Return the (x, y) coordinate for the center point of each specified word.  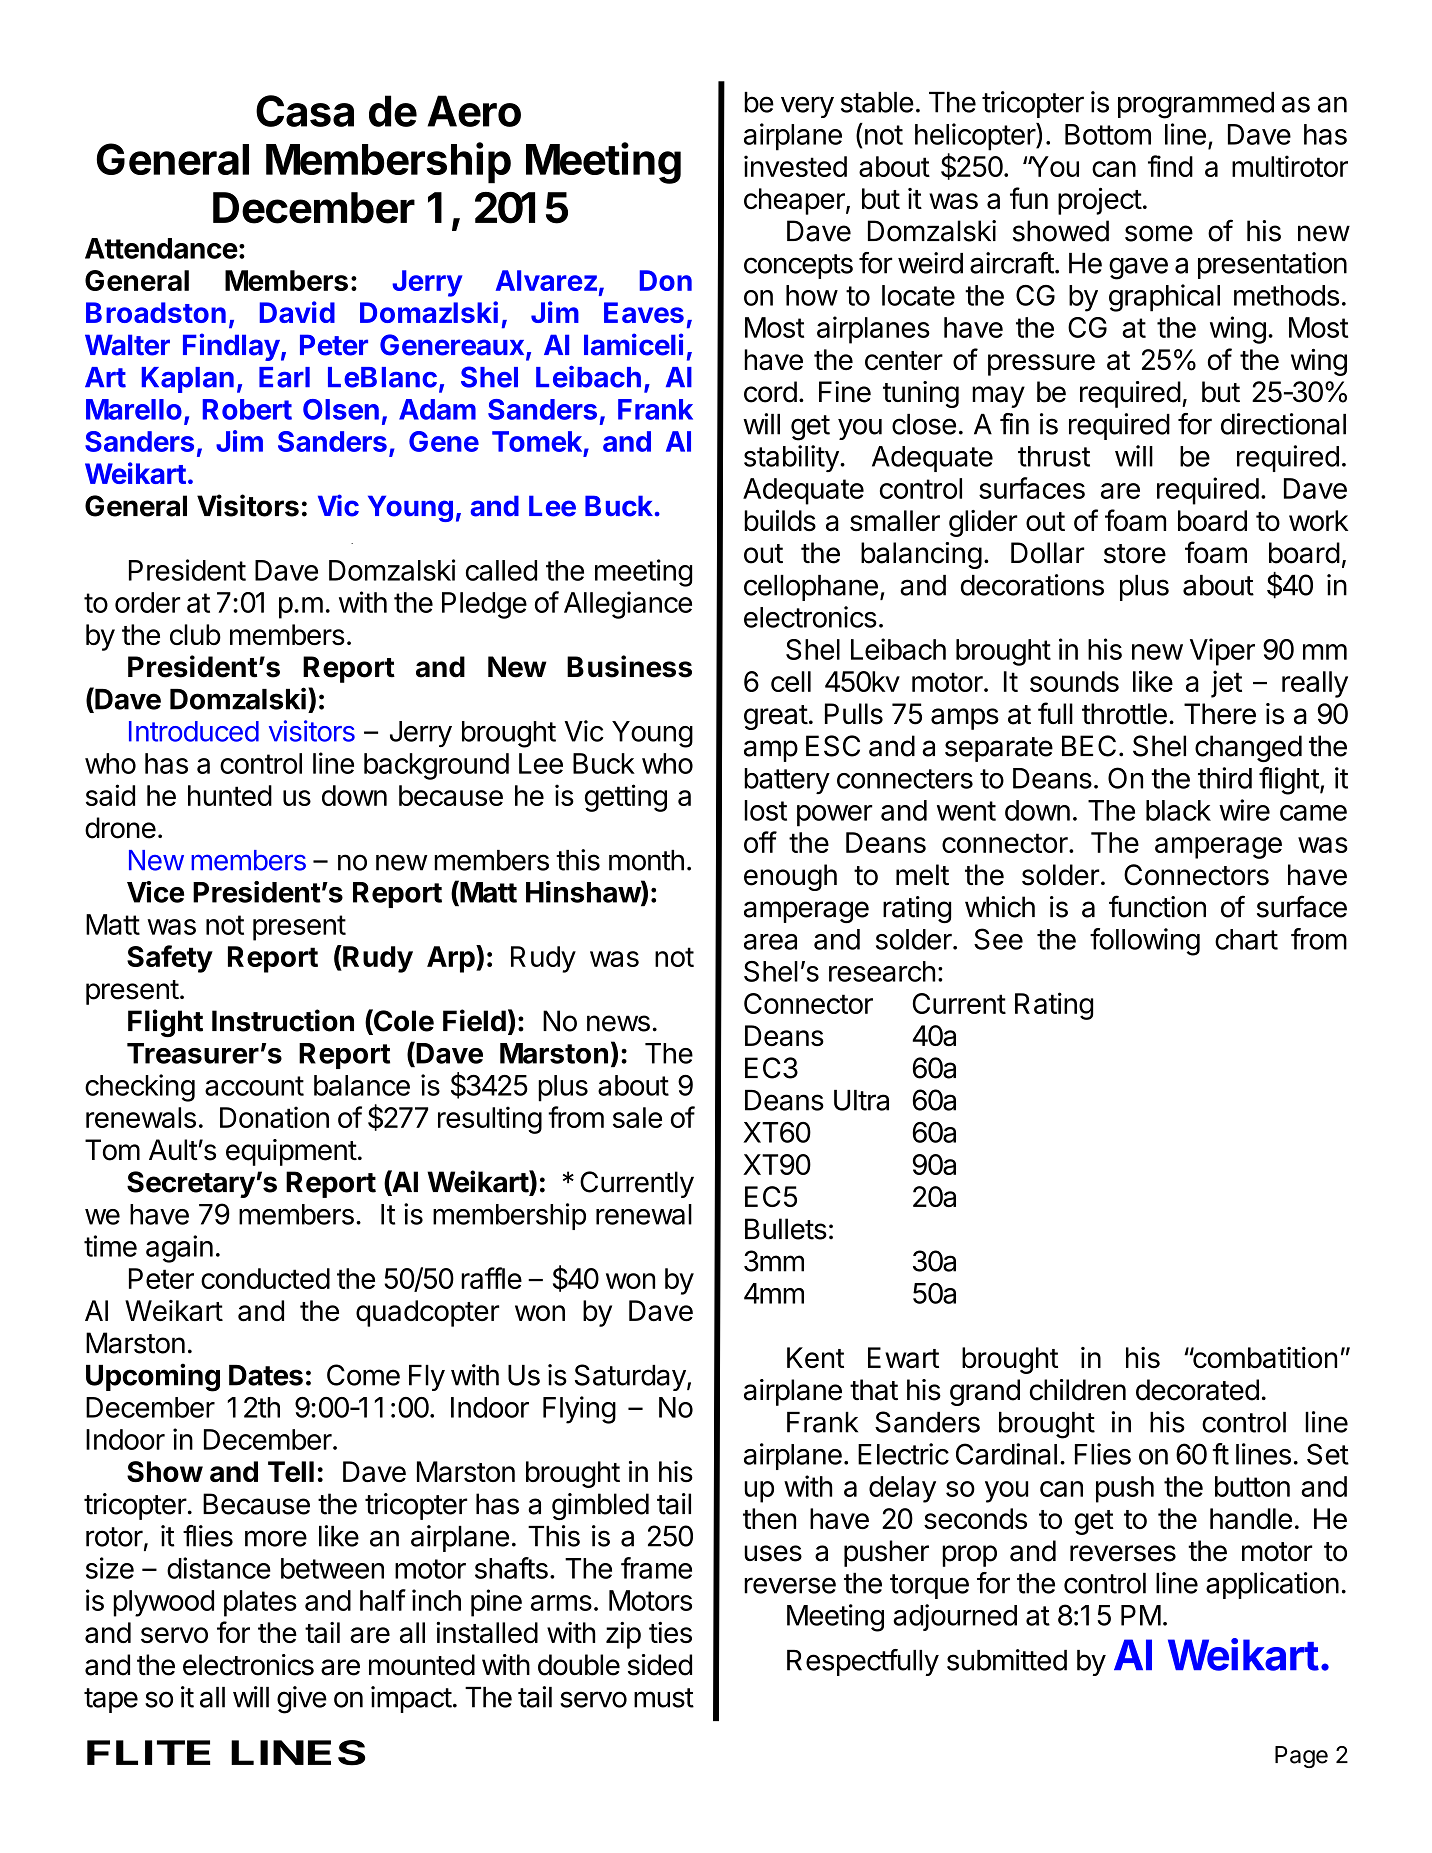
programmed (1196, 105)
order (147, 602)
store (1135, 554)
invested (795, 166)
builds (780, 520)
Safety (170, 959)
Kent (815, 1357)
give (302, 1700)
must (664, 1698)
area (770, 942)
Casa (305, 111)
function (1157, 906)
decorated (1197, 1390)
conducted (265, 1278)
